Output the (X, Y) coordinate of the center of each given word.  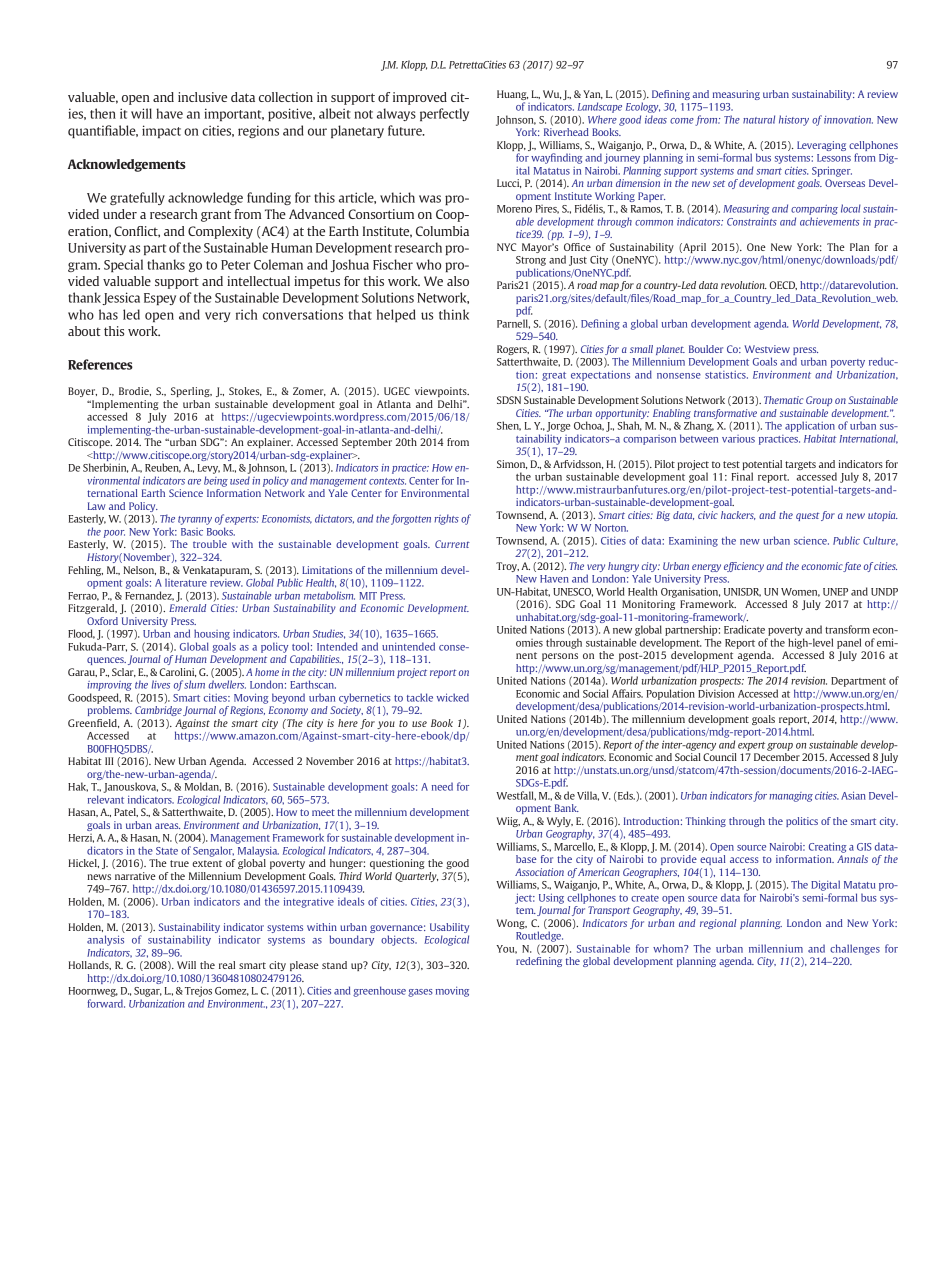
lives (161, 684)
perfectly (444, 114)
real (227, 965)
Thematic (783, 400)
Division (716, 693)
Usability (449, 928)
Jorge (558, 427)
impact (161, 131)
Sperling (191, 392)
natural (759, 119)
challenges (855, 949)
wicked (453, 697)
